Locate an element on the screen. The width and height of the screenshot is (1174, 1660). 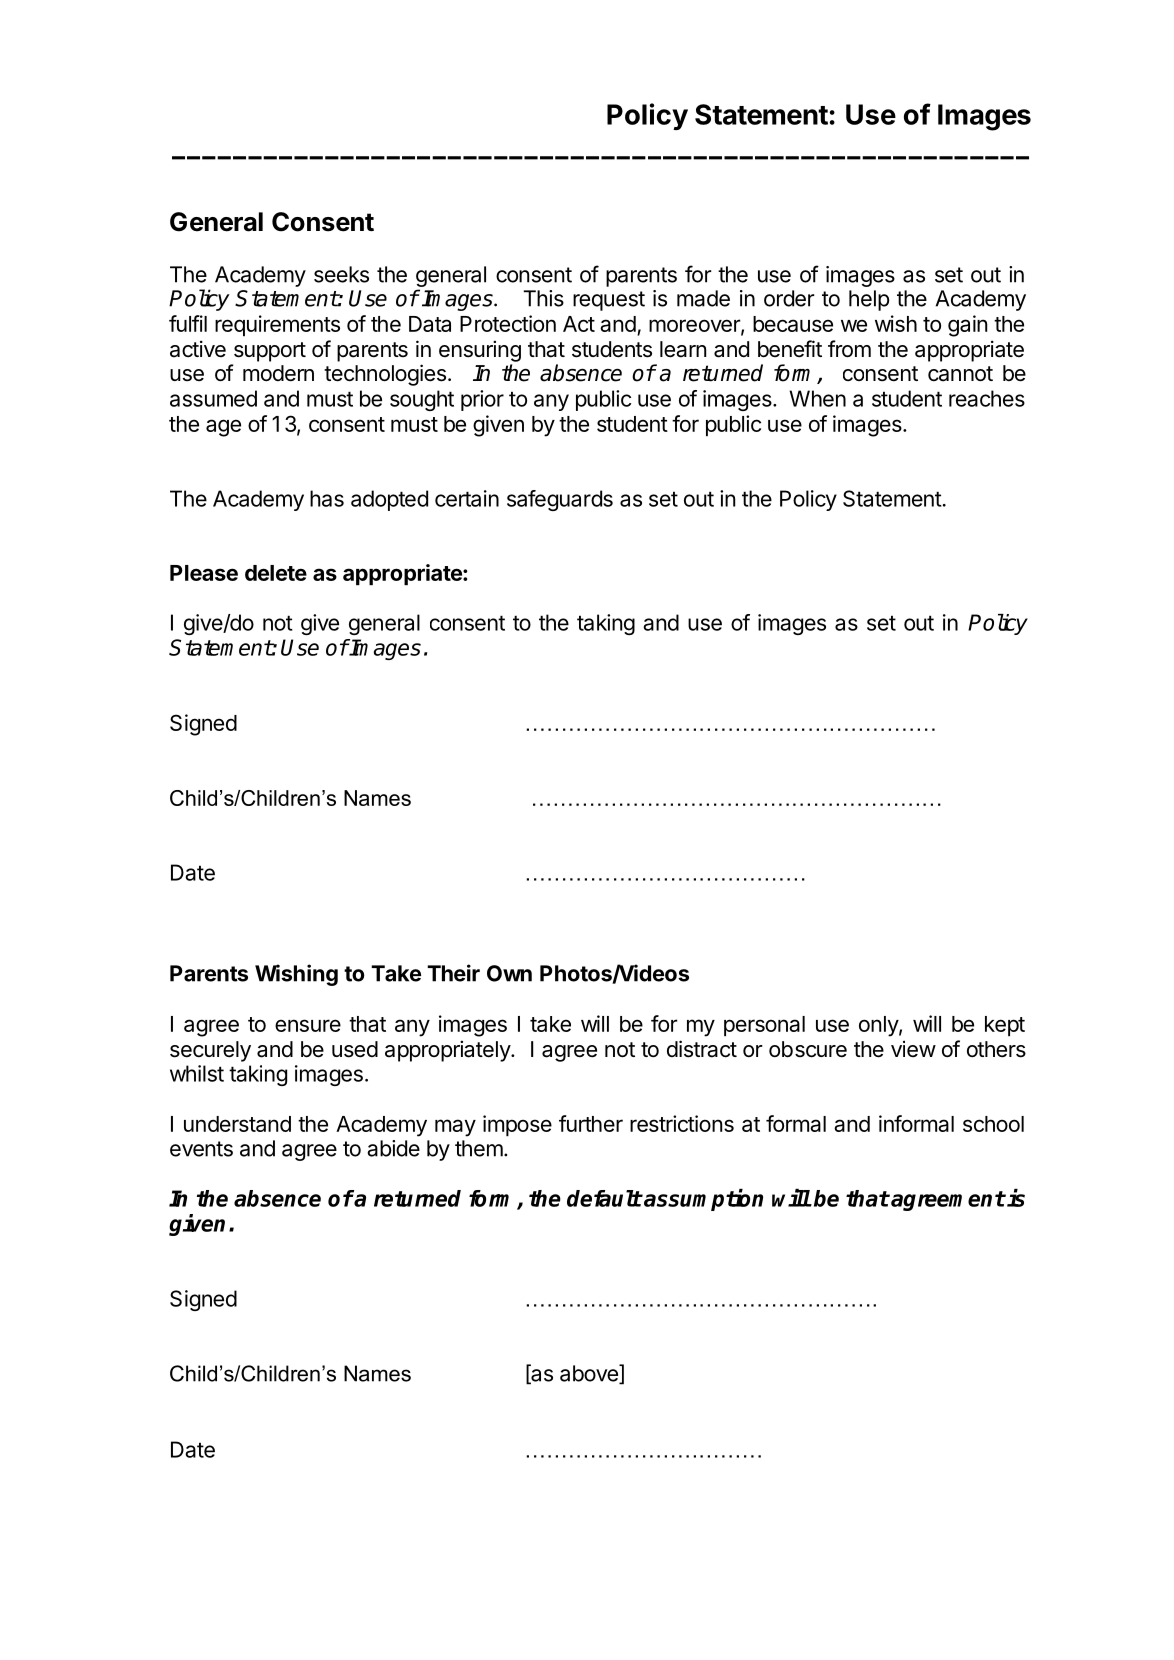
view is located at coordinates (913, 1048).
